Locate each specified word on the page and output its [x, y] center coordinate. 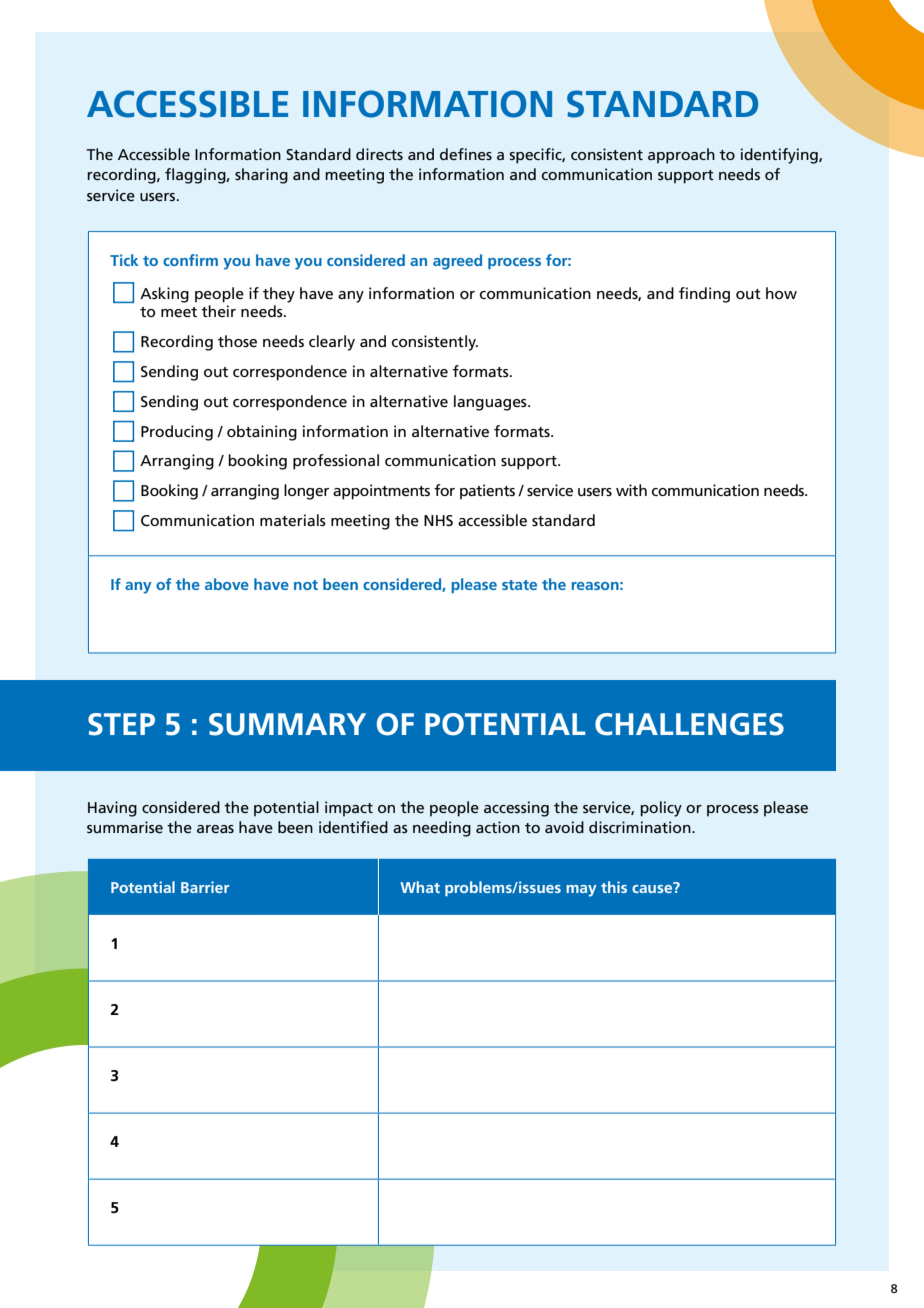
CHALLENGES [689, 724]
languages [491, 403]
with [631, 490]
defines [466, 154]
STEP [121, 724]
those [237, 341]
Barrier [205, 887]
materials [293, 520]
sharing [261, 176]
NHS [438, 520]
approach [681, 156]
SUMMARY [287, 724]
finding [704, 295]
